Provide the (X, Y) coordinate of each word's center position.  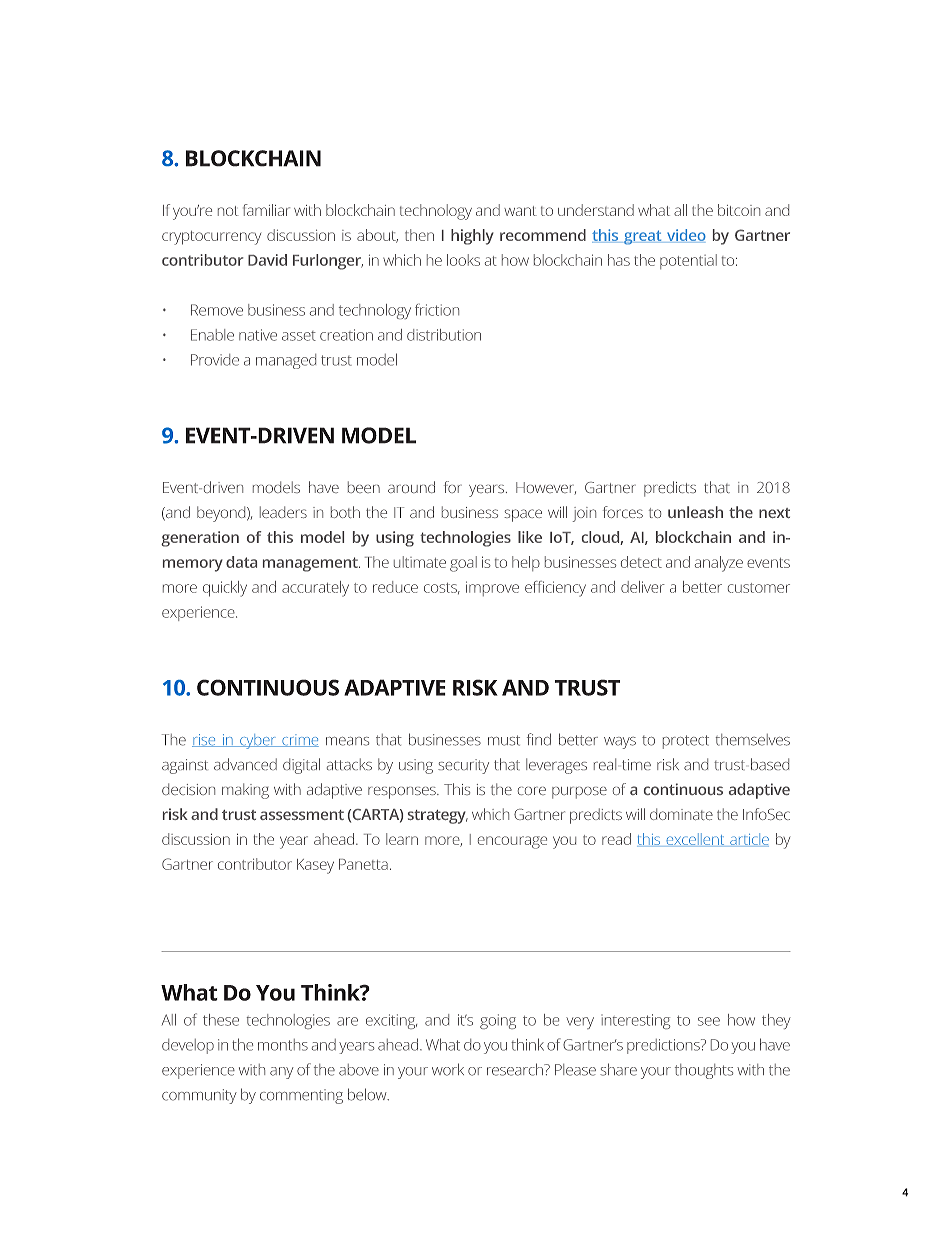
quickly (225, 589)
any (282, 1073)
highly (472, 237)
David (267, 260)
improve (492, 588)
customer (759, 588)
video (685, 236)
